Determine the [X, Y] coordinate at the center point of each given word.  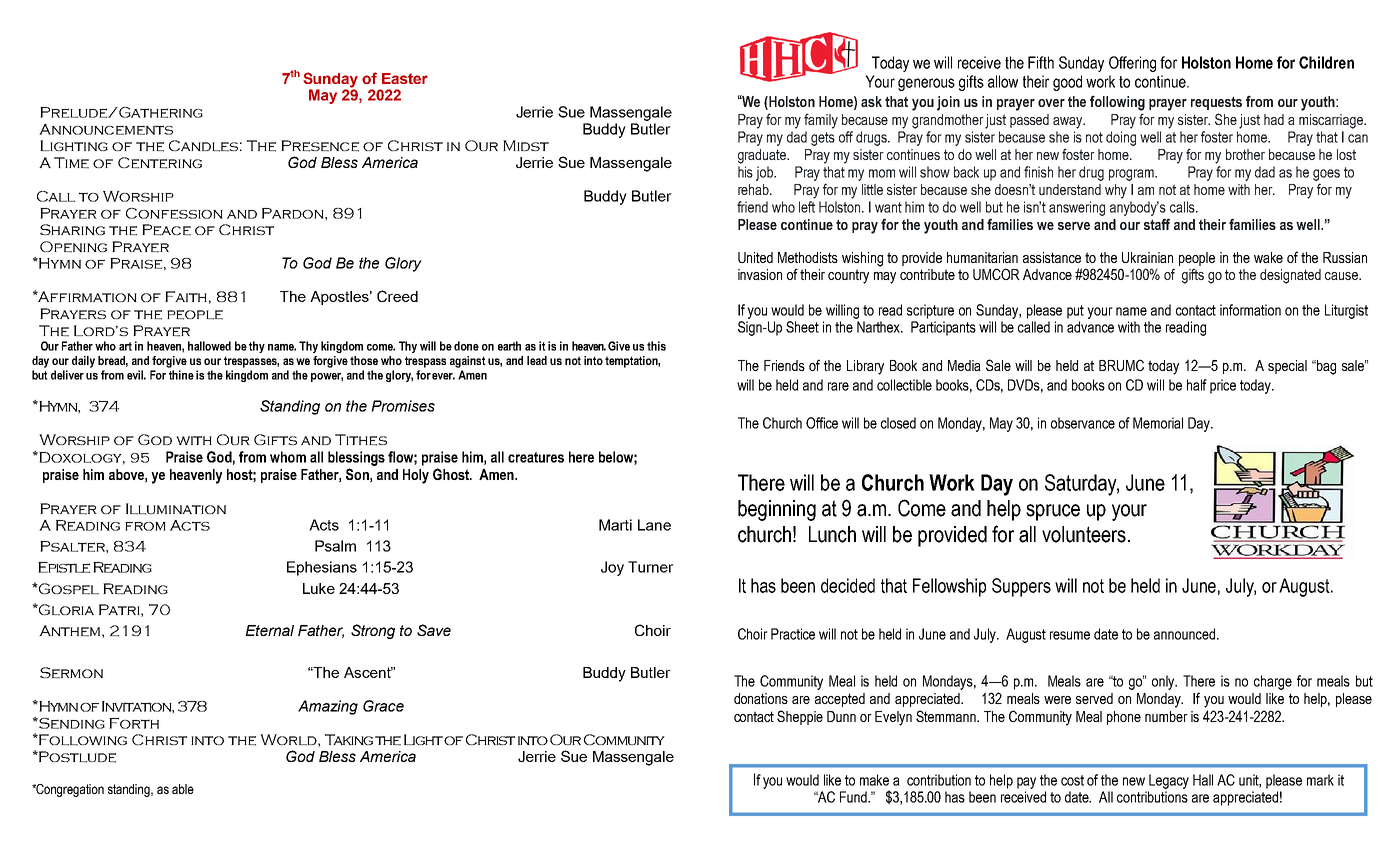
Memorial [1158, 423]
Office [822, 423]
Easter [405, 78]
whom [288, 457]
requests [1216, 103]
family [821, 121]
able [183, 789]
